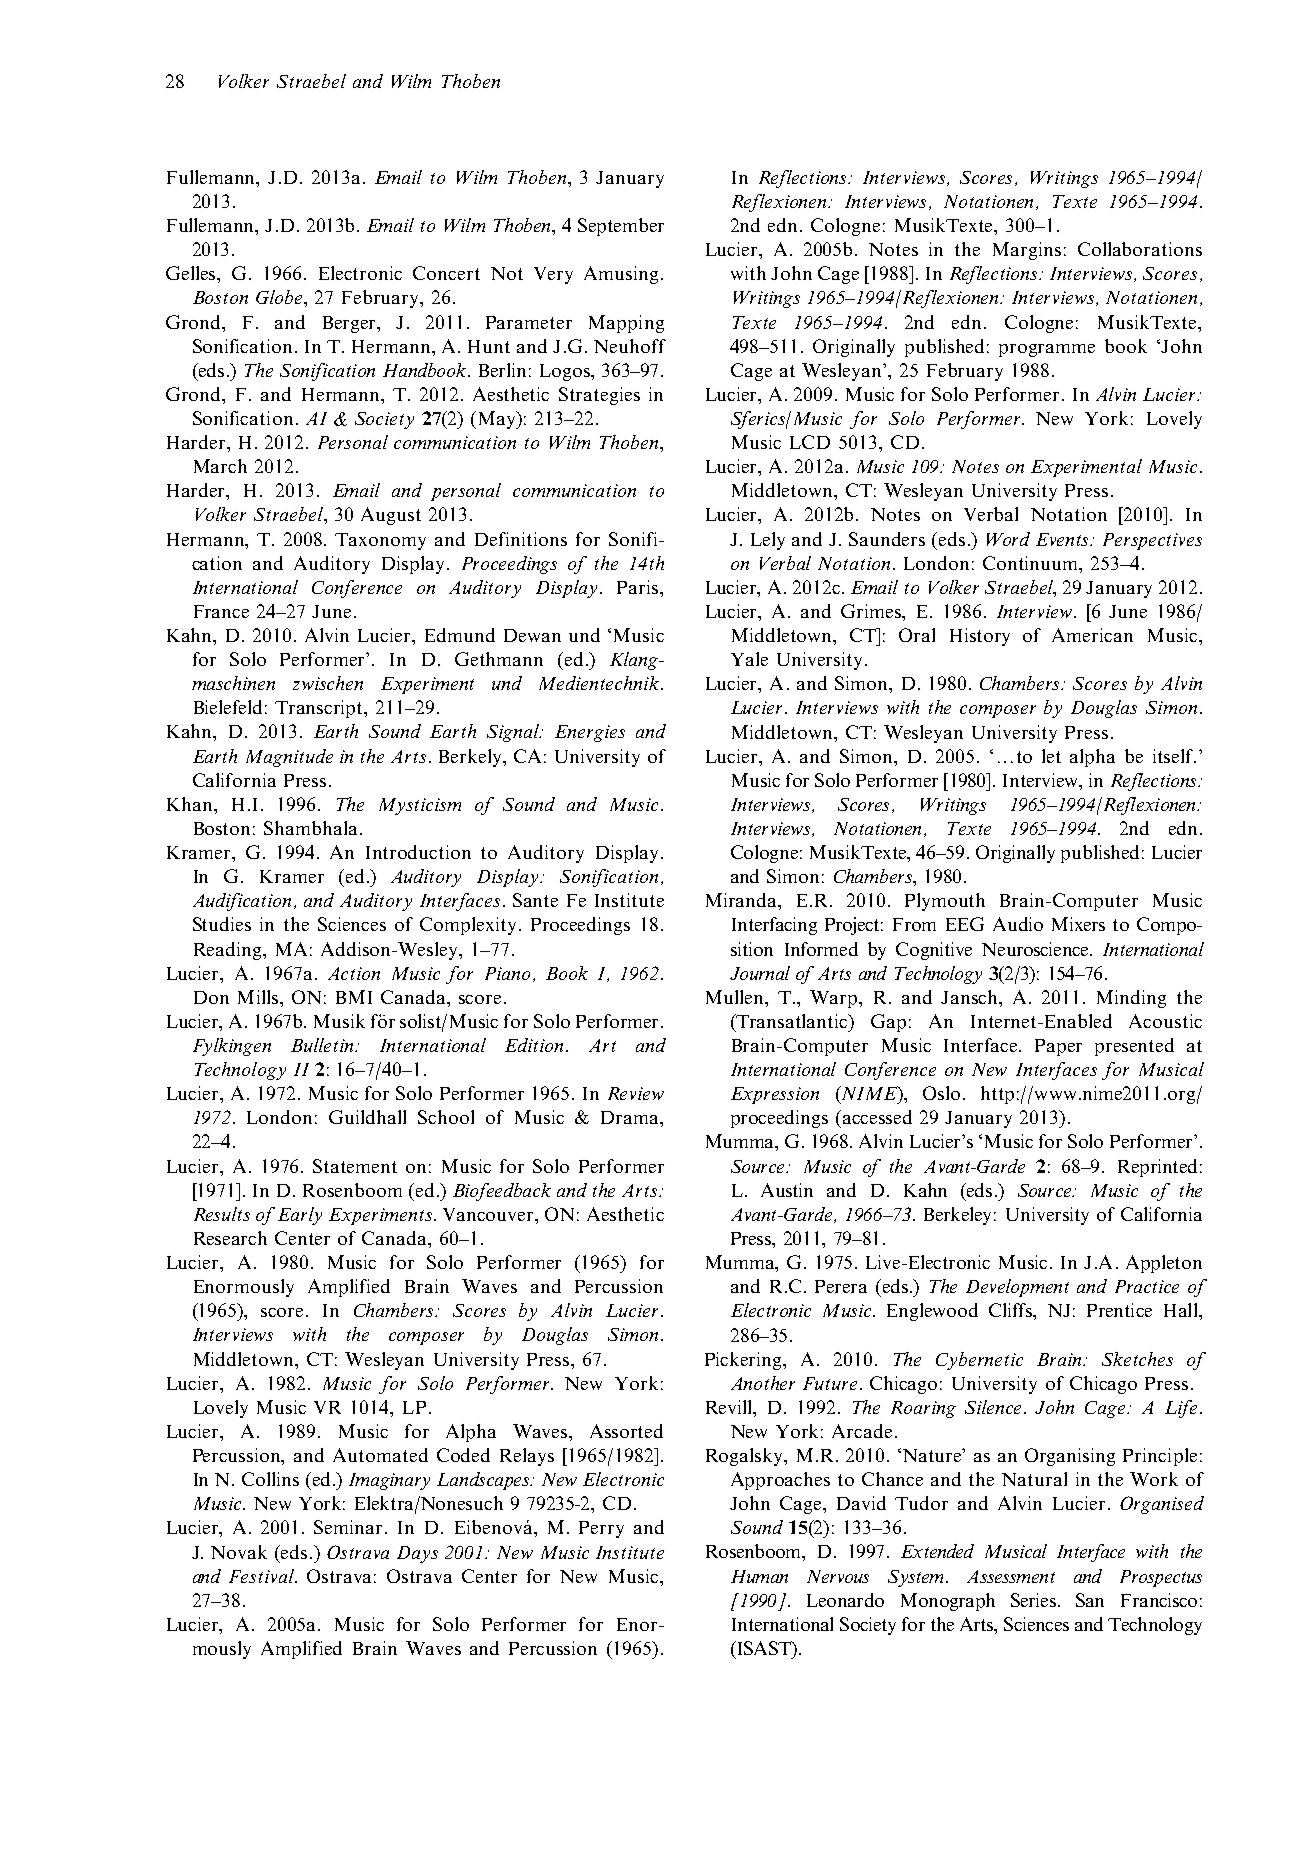  What do you see at coordinates (639, 587) in the page?
I see `Paris` at bounding box center [639, 587].
